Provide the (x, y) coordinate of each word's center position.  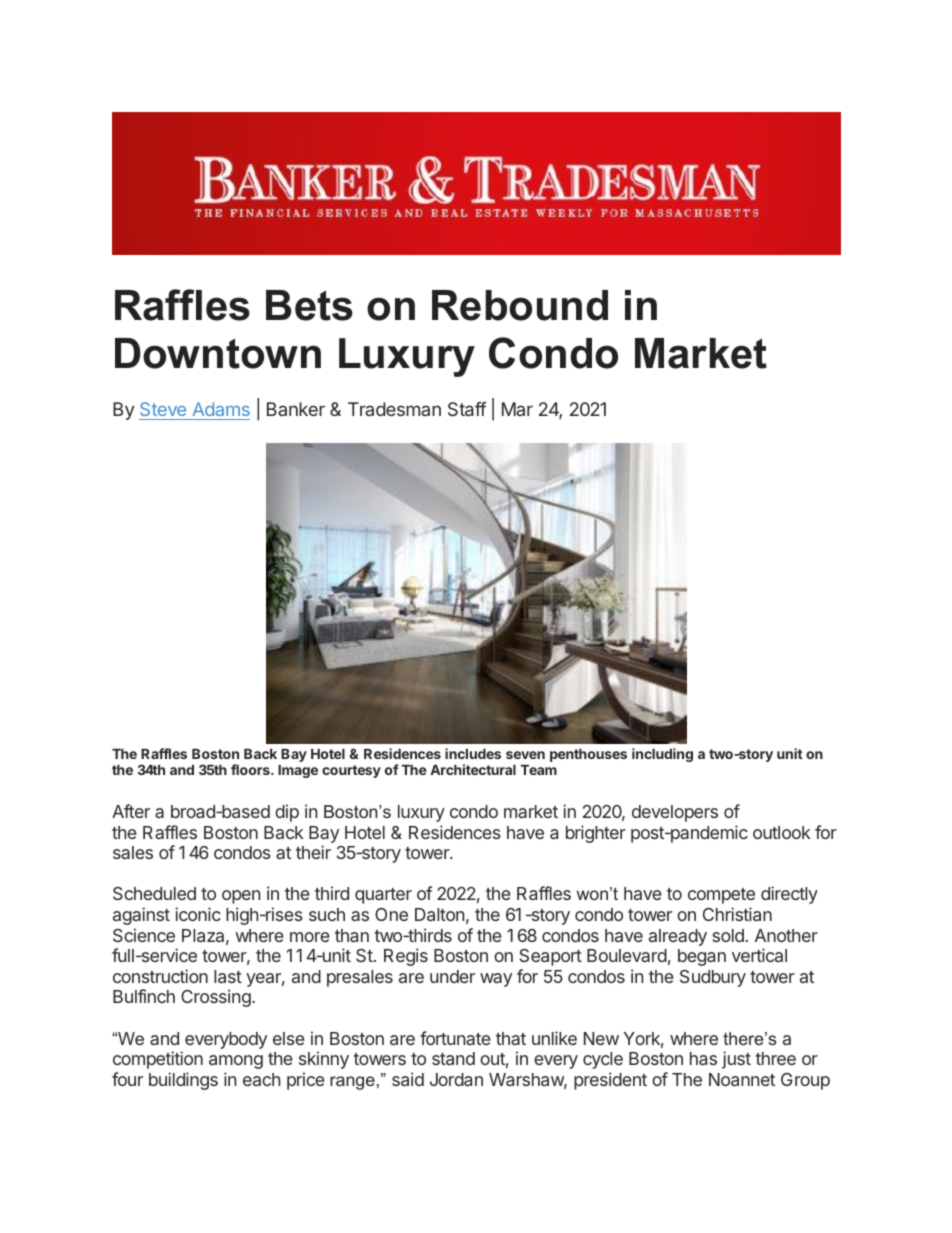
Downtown (218, 353)
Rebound (520, 305)
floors (251, 769)
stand (453, 1058)
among (236, 1062)
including (662, 755)
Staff (467, 409)
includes (473, 753)
